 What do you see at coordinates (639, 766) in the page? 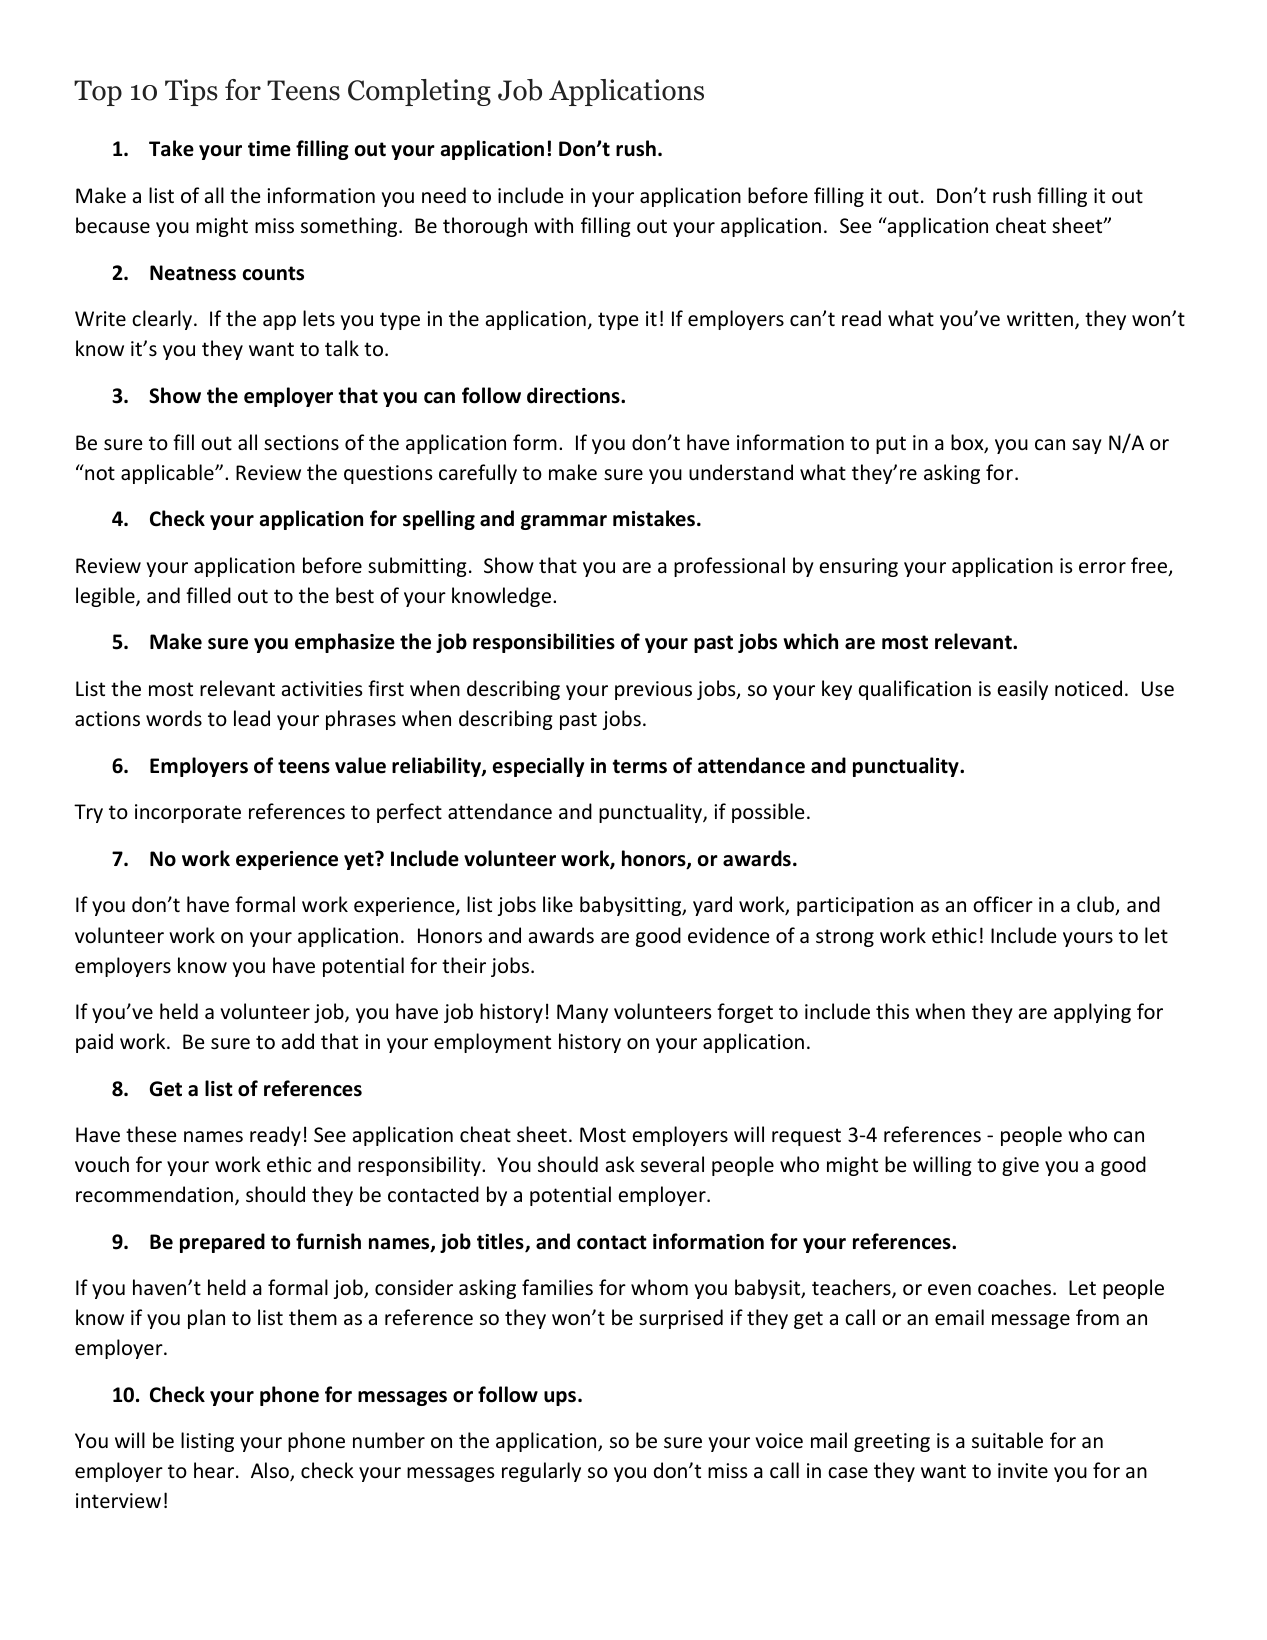
I see `terms` at bounding box center [639, 766].
